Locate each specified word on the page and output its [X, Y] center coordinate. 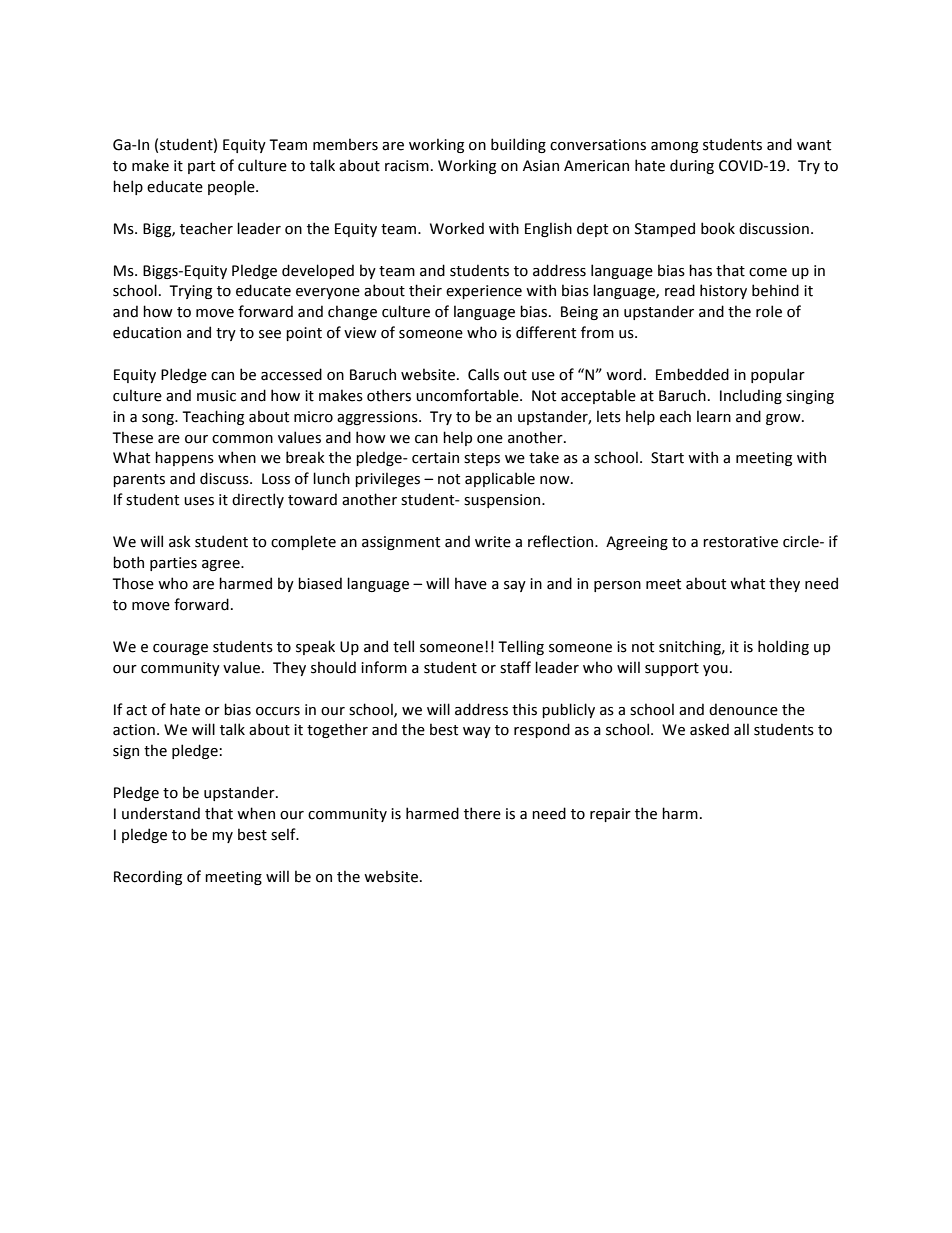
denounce [743, 709]
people [232, 187]
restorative [740, 542]
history [723, 291]
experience [484, 292]
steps [482, 459]
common [242, 439]
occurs [278, 711]
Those [133, 583]
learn [714, 416]
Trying [190, 292]
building [518, 145]
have [471, 583]
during [692, 166]
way [477, 732]
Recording [148, 877]
